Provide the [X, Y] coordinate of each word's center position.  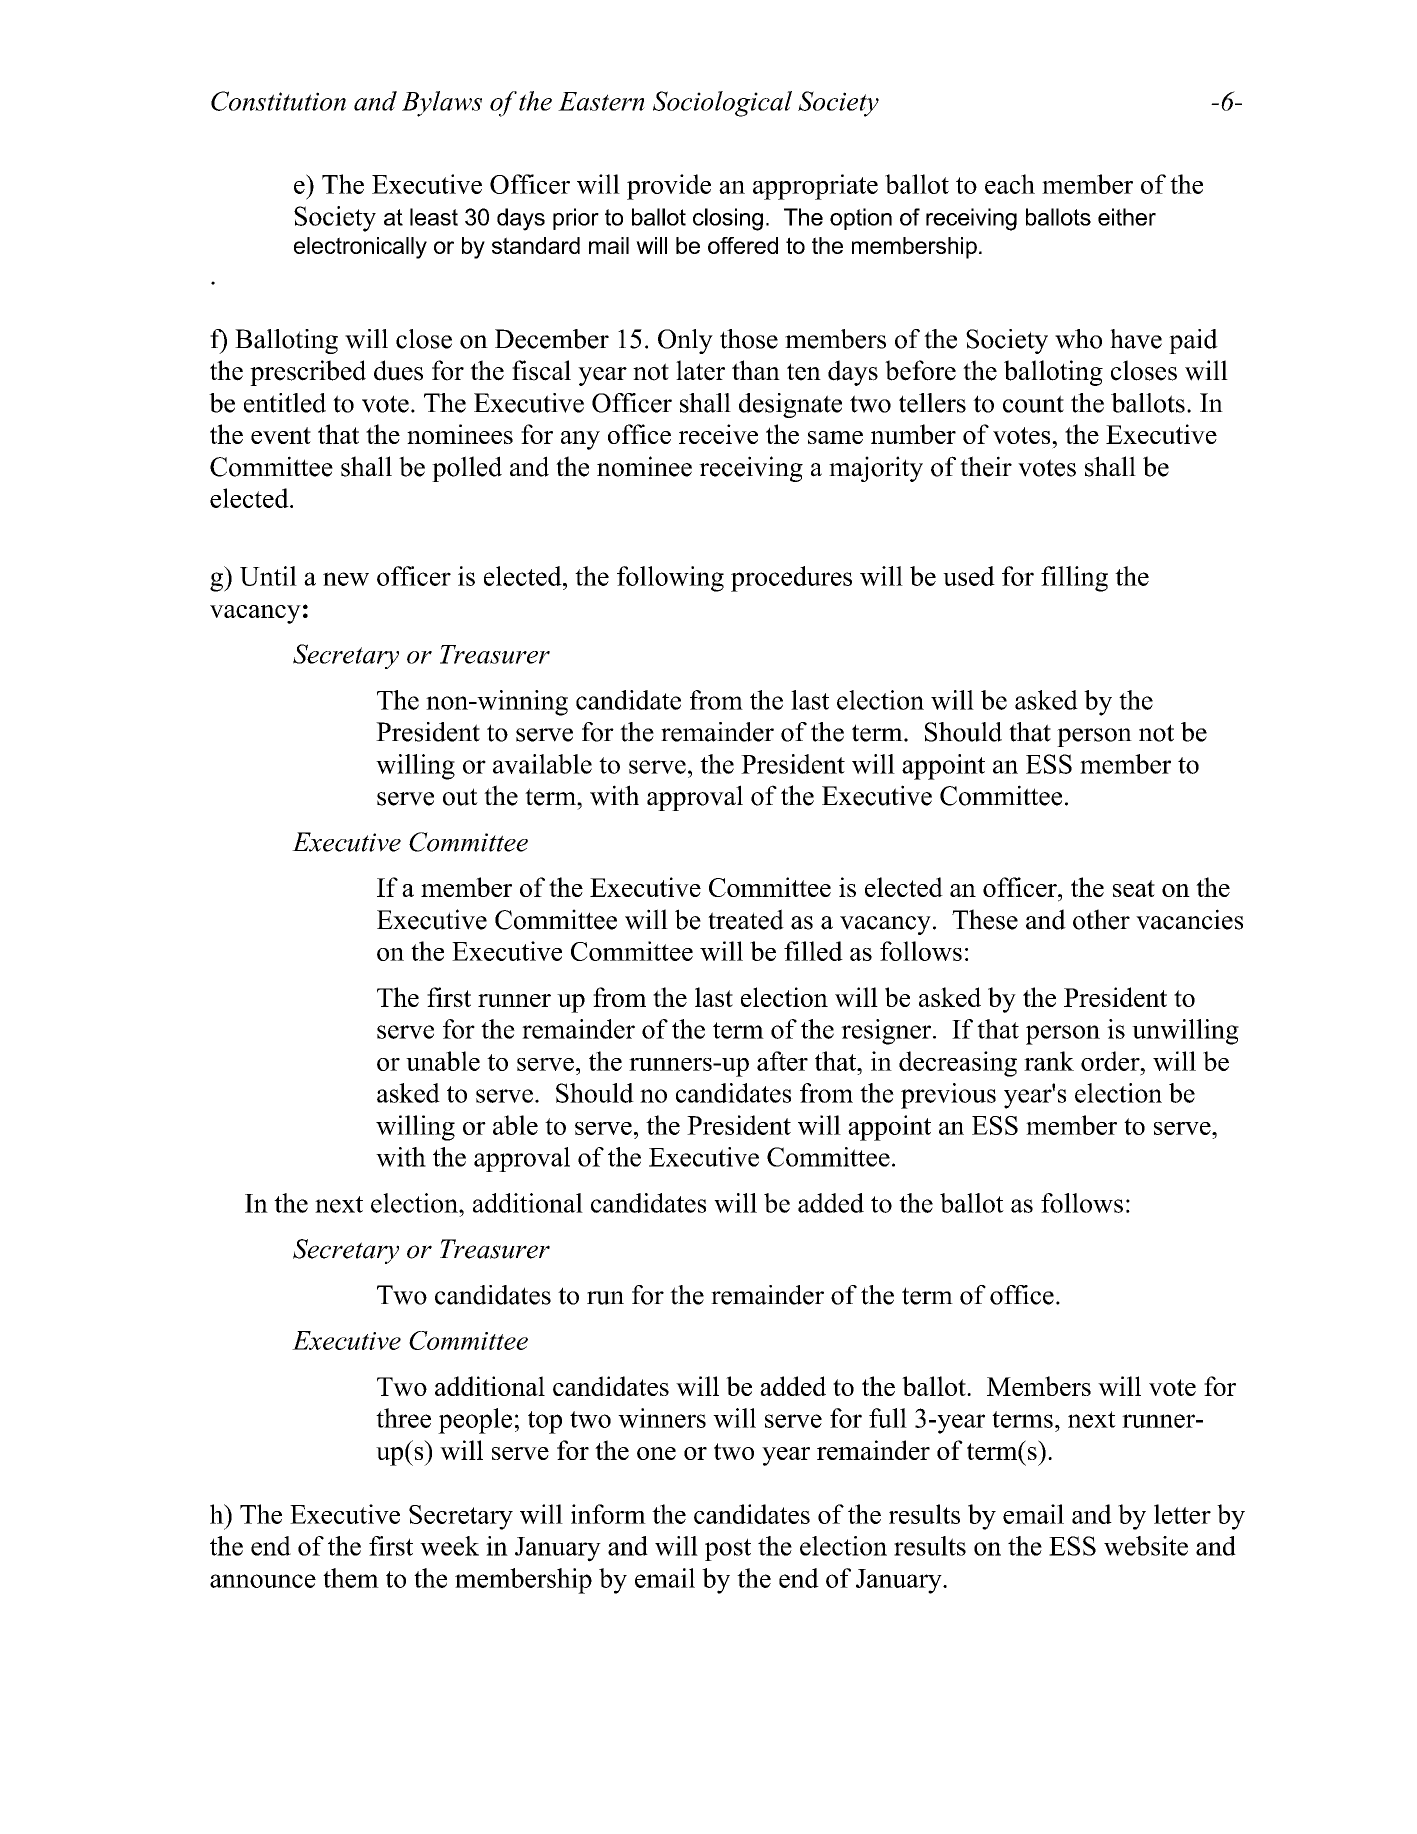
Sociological [722, 104]
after [782, 1061]
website [1146, 1546]
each [1010, 184]
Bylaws [442, 104]
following [670, 579]
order [1111, 1061]
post [728, 1549]
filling [1074, 579]
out [460, 797]
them [351, 1578]
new [346, 579]
